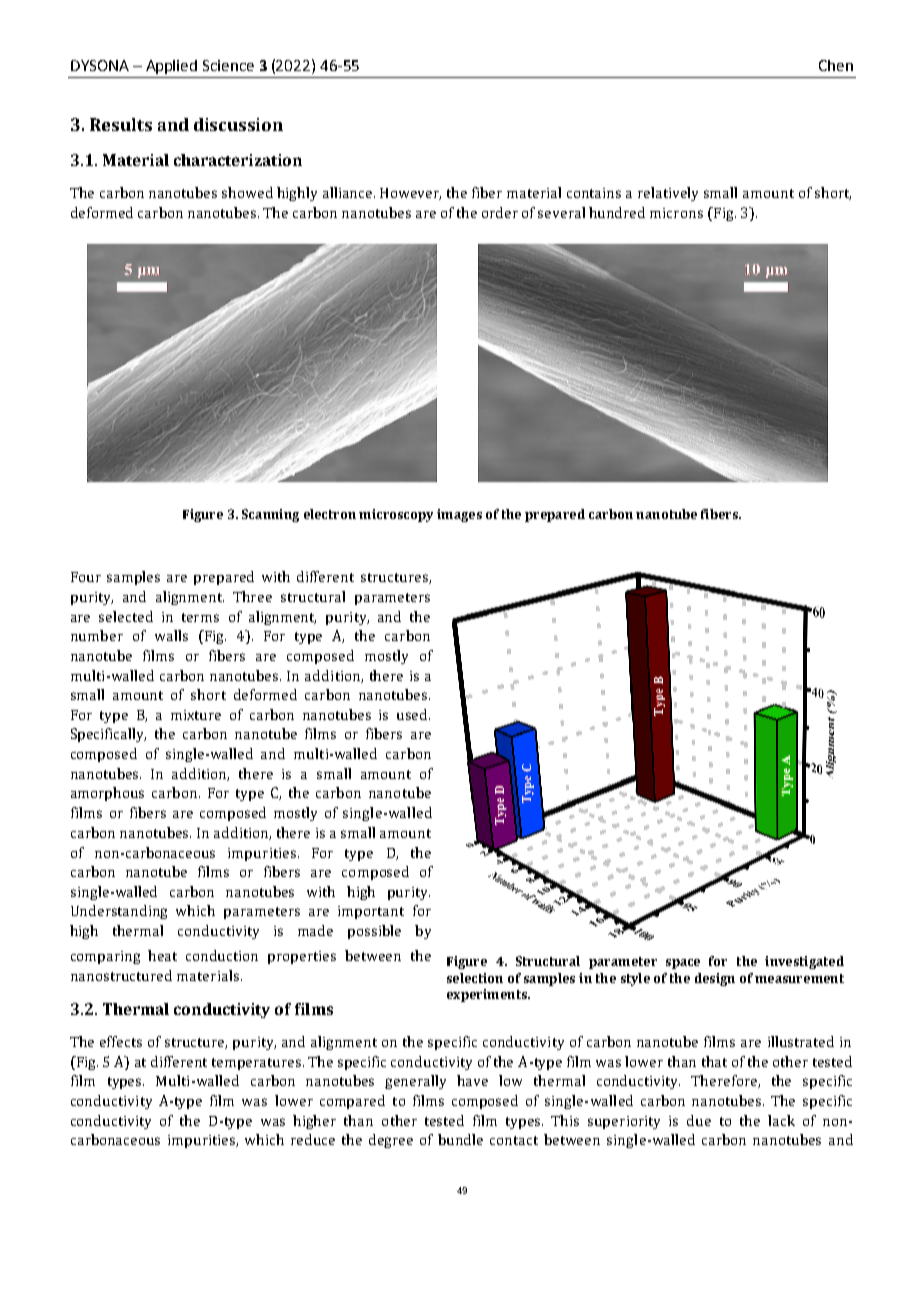 The height and width of the document is (1308, 924). What do you see at coordinates (119, 912) in the document?
I see `Understanding` at bounding box center [119, 912].
